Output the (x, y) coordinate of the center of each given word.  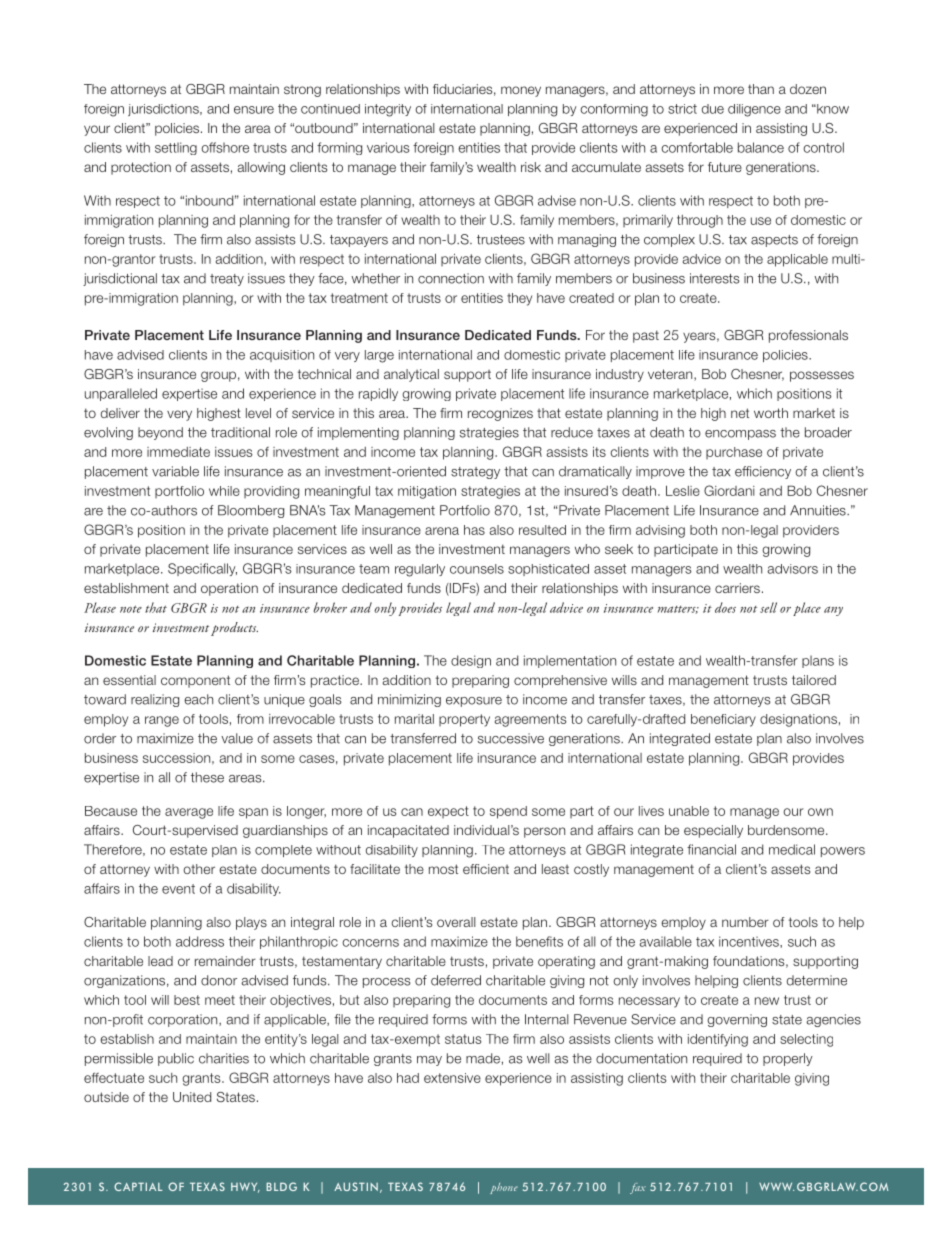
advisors (792, 569)
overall (456, 922)
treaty (227, 280)
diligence (754, 110)
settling (176, 148)
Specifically (202, 569)
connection (451, 278)
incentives (750, 941)
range (162, 721)
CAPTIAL (138, 1186)
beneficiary (723, 720)
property (464, 720)
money (521, 91)
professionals (808, 336)
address (200, 941)
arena (442, 531)
